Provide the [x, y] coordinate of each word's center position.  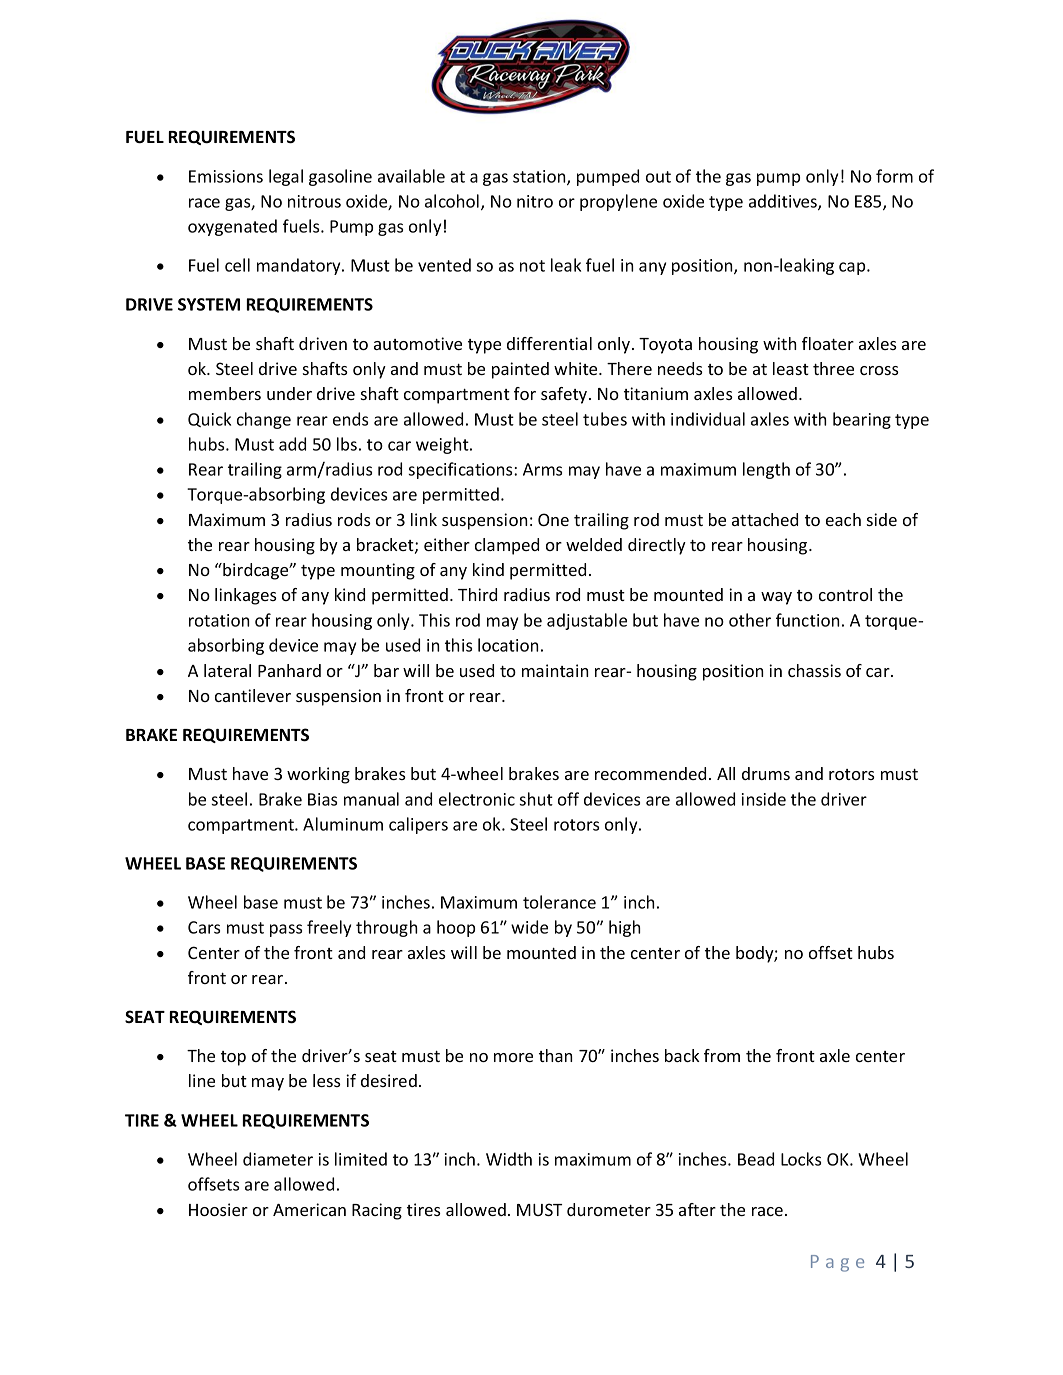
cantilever [253, 695]
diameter [278, 1159]
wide [529, 927]
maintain [555, 670]
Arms [542, 469]
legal [286, 177]
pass [286, 930]
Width [509, 1159]
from [722, 1055]
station [540, 177]
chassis [814, 670]
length [766, 470]
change [264, 420]
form [894, 176]
